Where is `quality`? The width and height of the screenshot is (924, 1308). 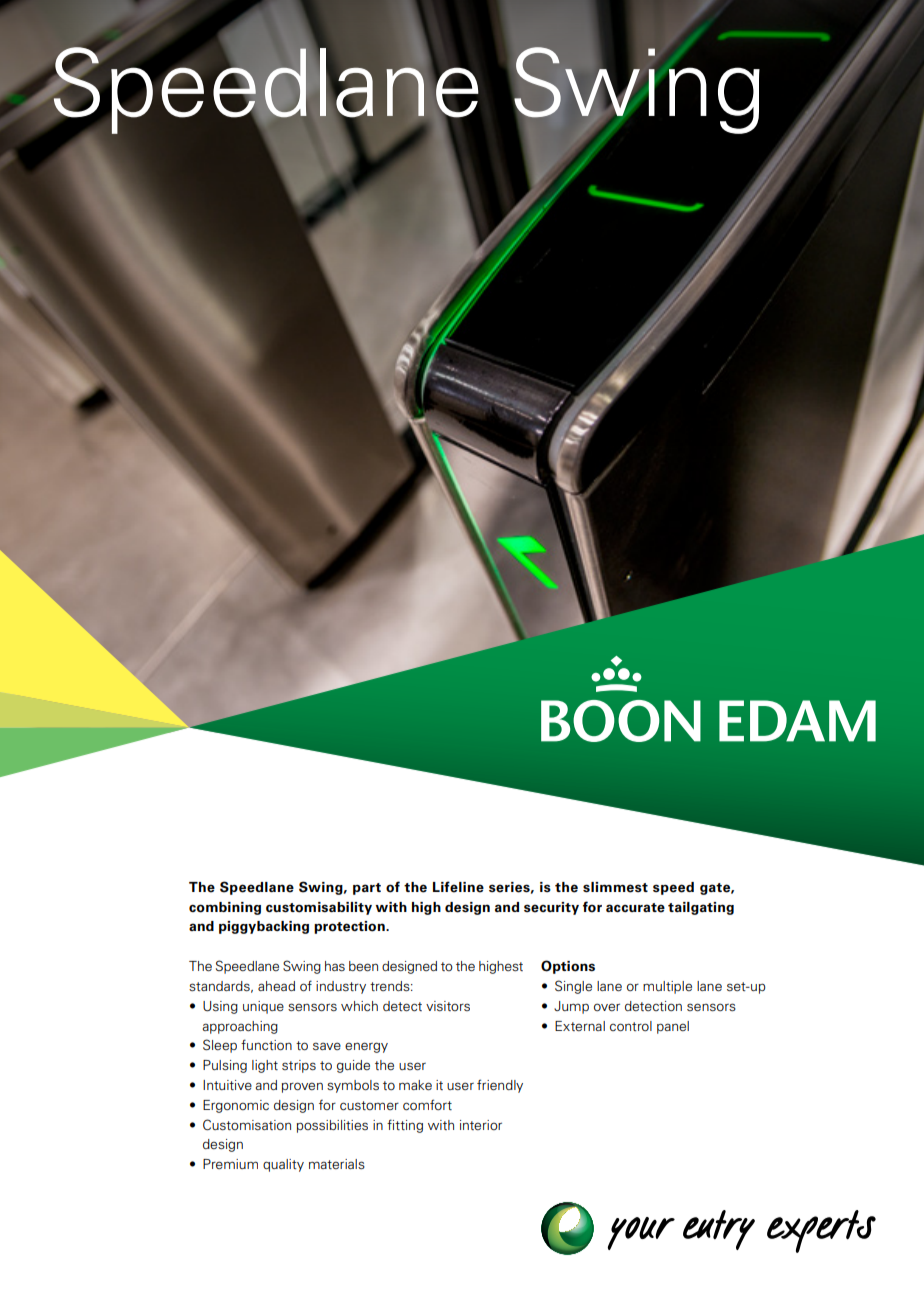 quality is located at coordinates (283, 1165).
